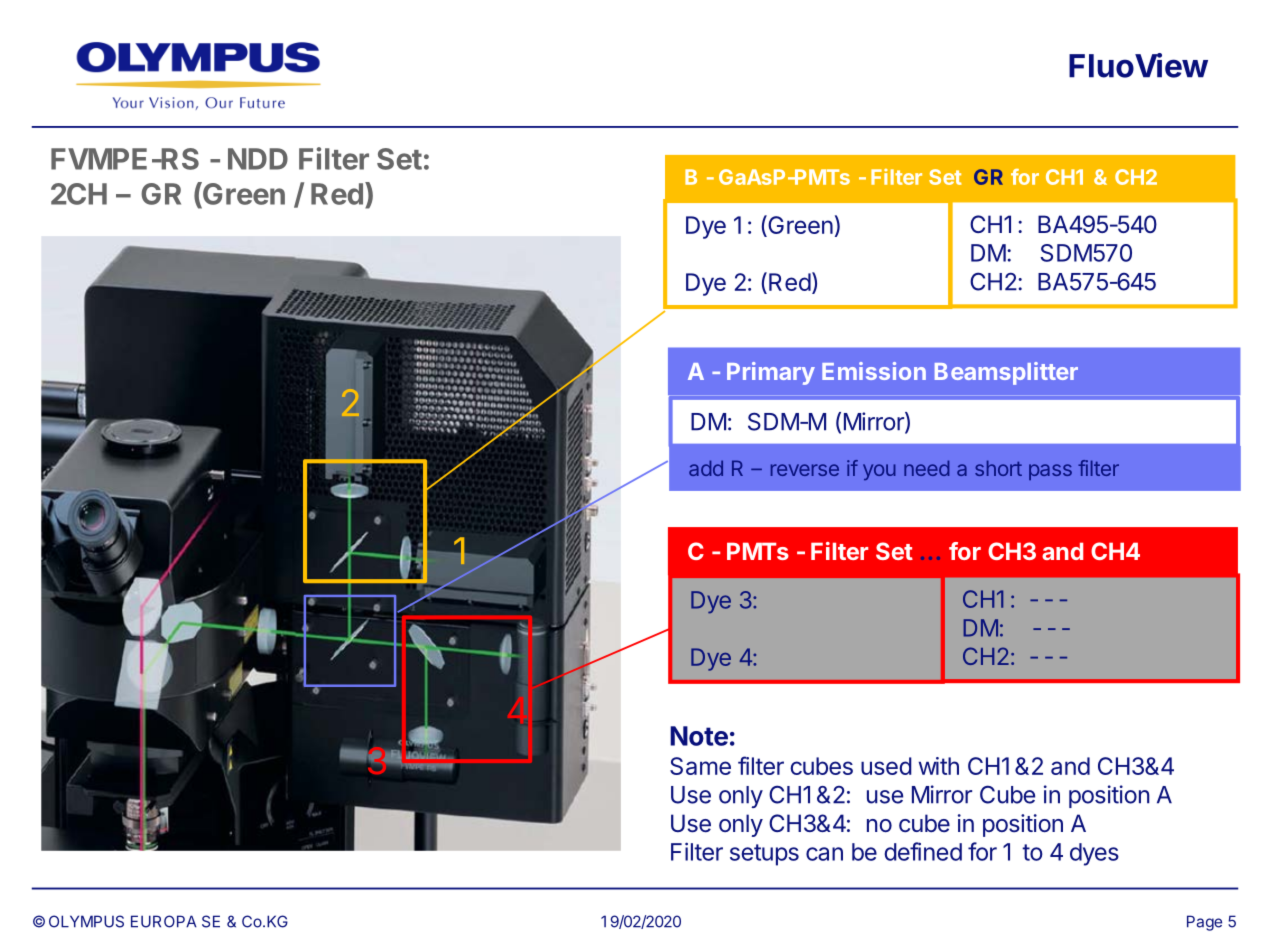  What do you see at coordinates (1050, 472) in the screenshot?
I see `pass` at bounding box center [1050, 472].
